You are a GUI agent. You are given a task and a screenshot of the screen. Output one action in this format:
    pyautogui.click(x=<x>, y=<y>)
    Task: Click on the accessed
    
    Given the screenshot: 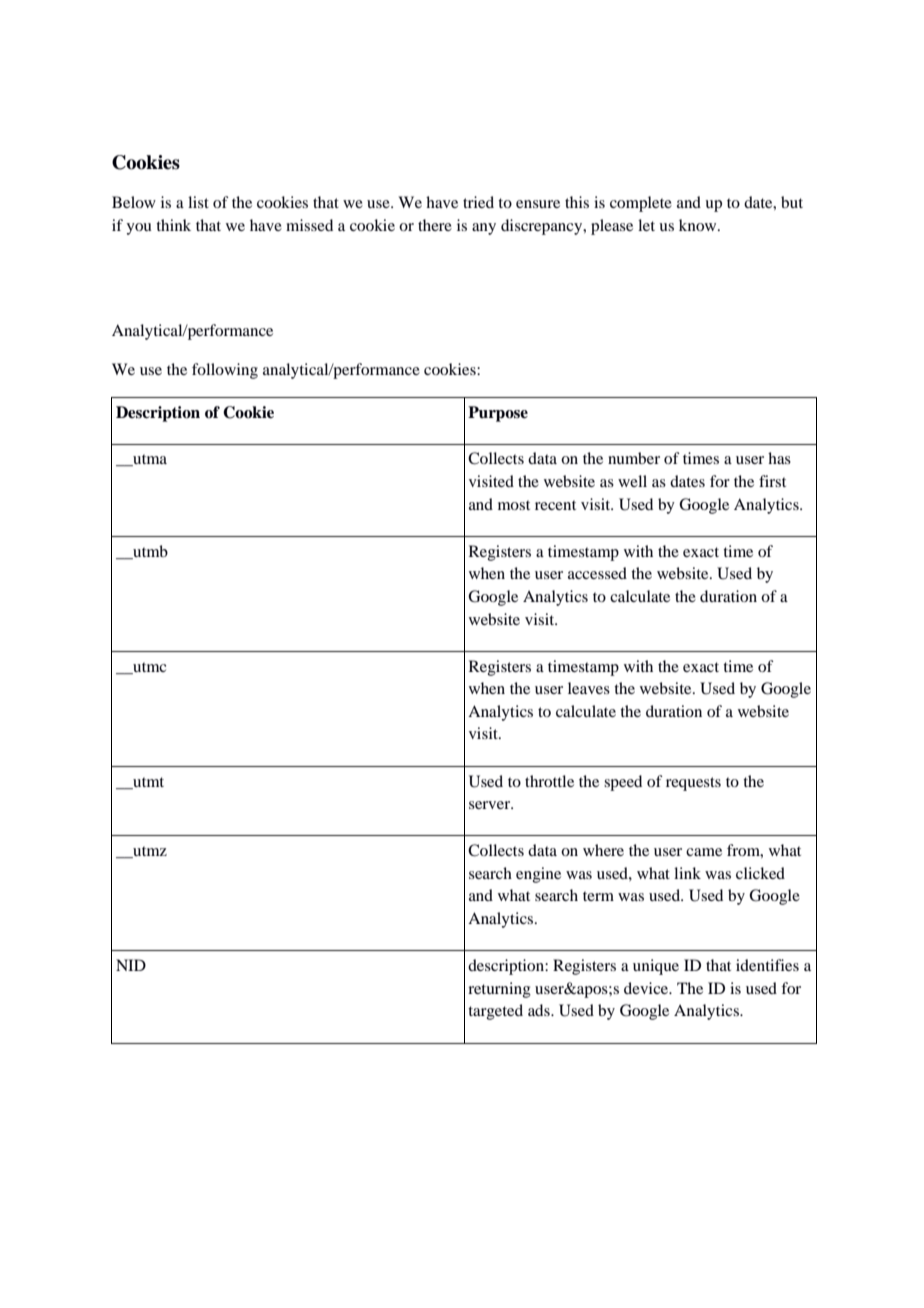 What is the action you would take?
    pyautogui.click(x=597, y=573)
